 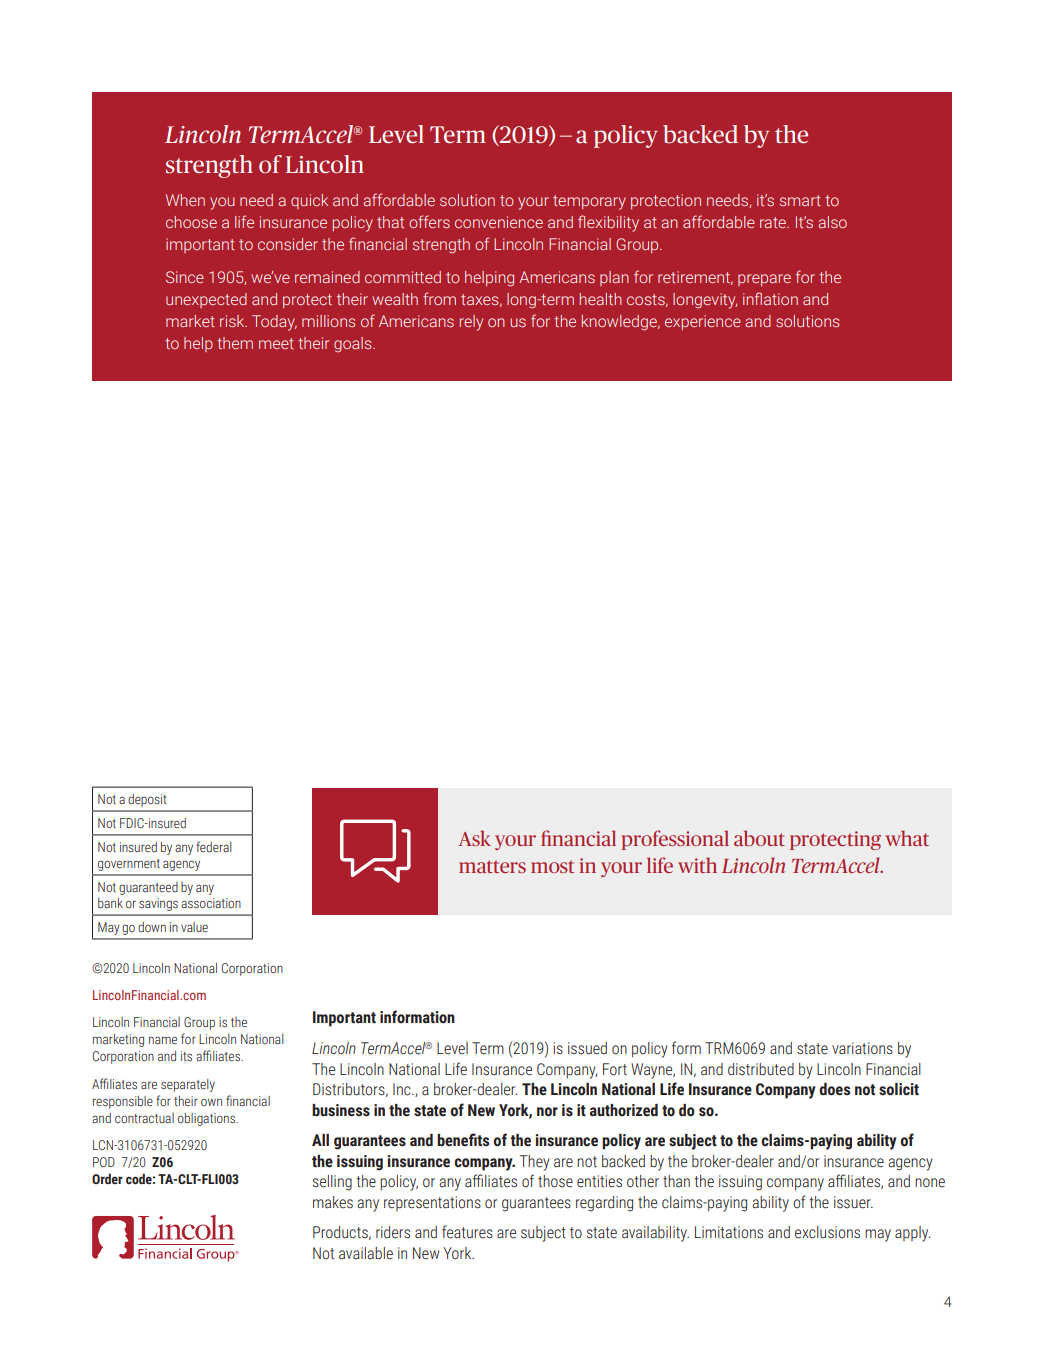 What do you see at coordinates (499, 222) in the document?
I see `convenience` at bounding box center [499, 222].
